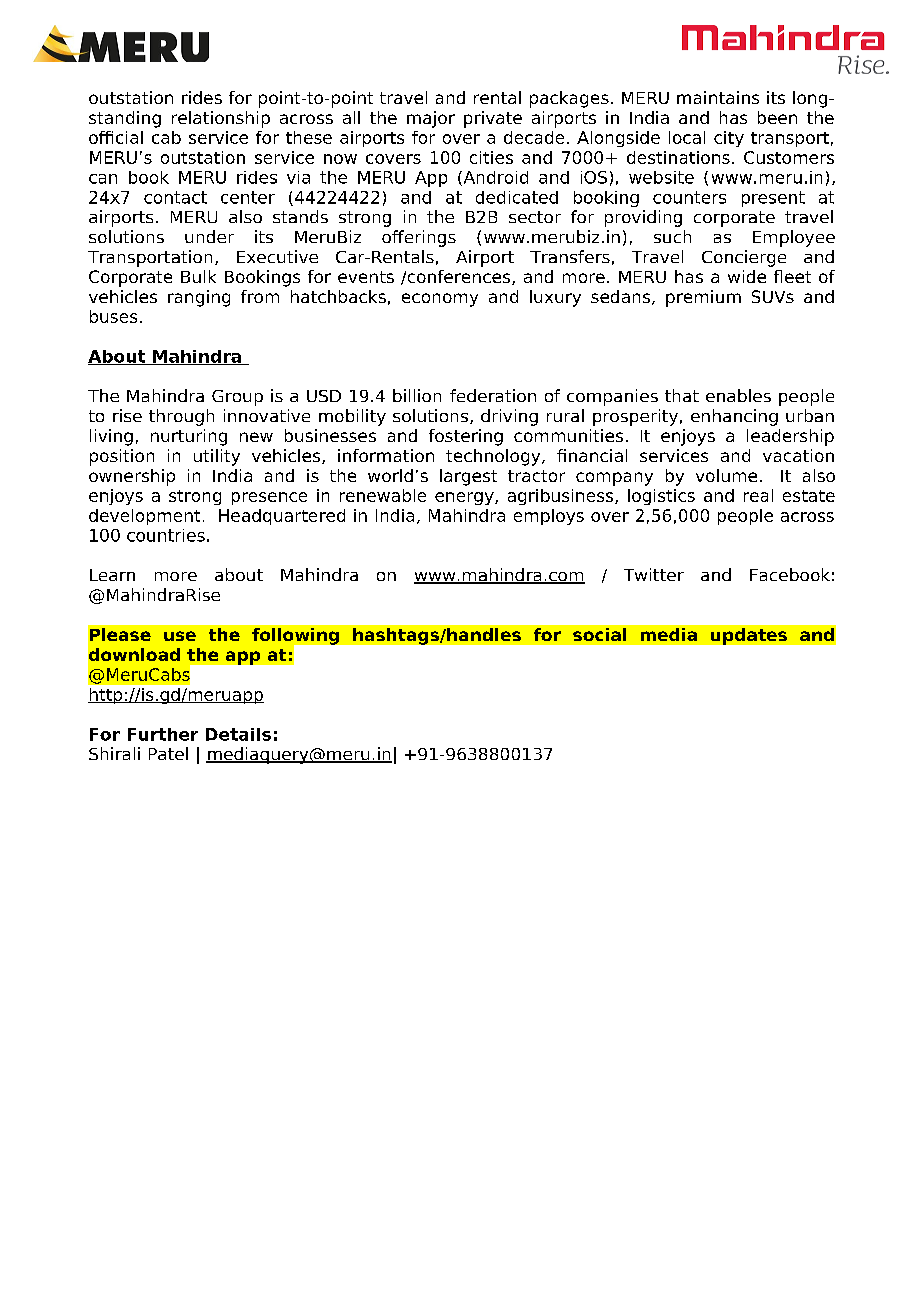 This page has height=1308, width=924. I want to click on Group, so click(237, 398).
